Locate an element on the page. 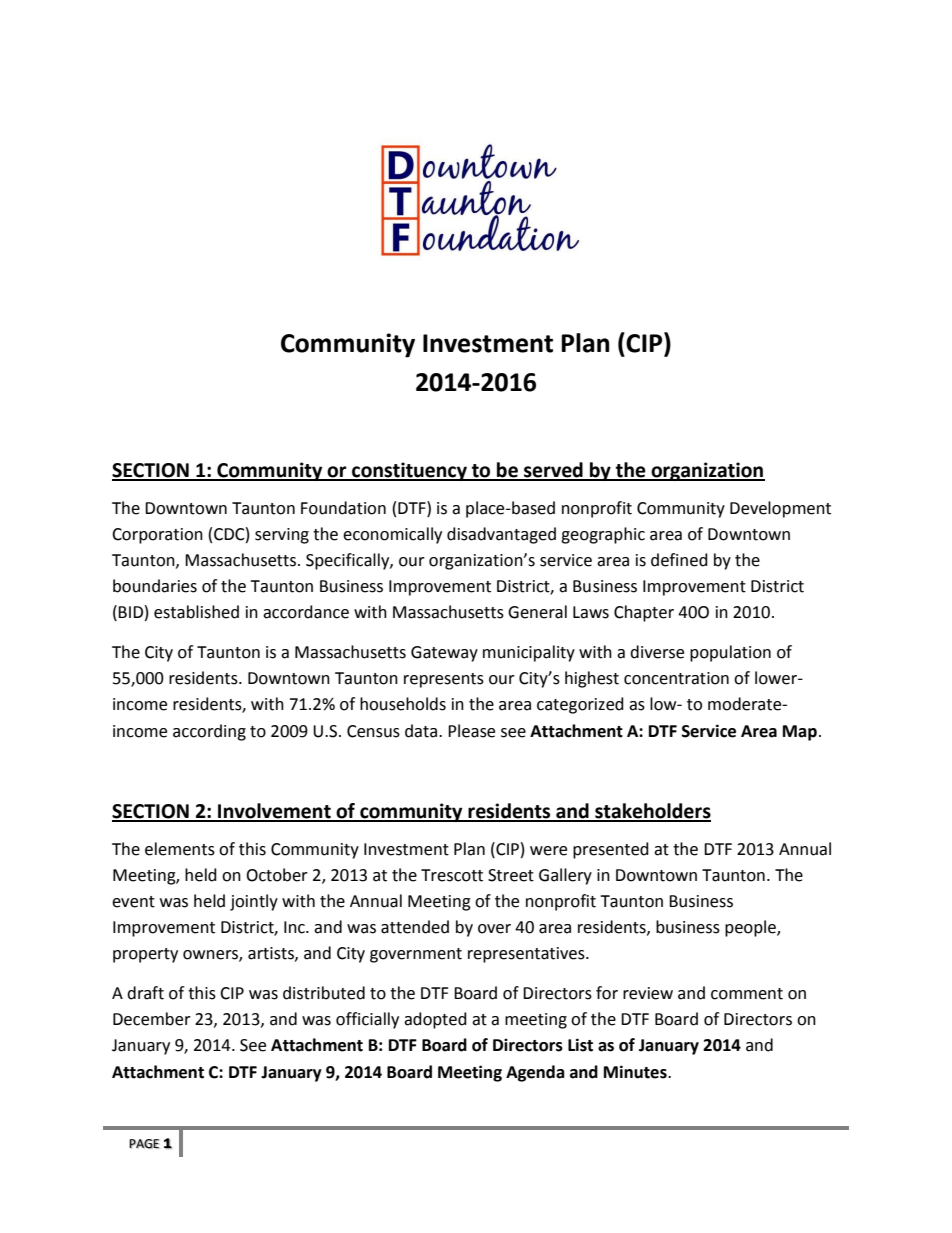 This image has height=1233, width=952. stakeholders is located at coordinates (652, 812).
